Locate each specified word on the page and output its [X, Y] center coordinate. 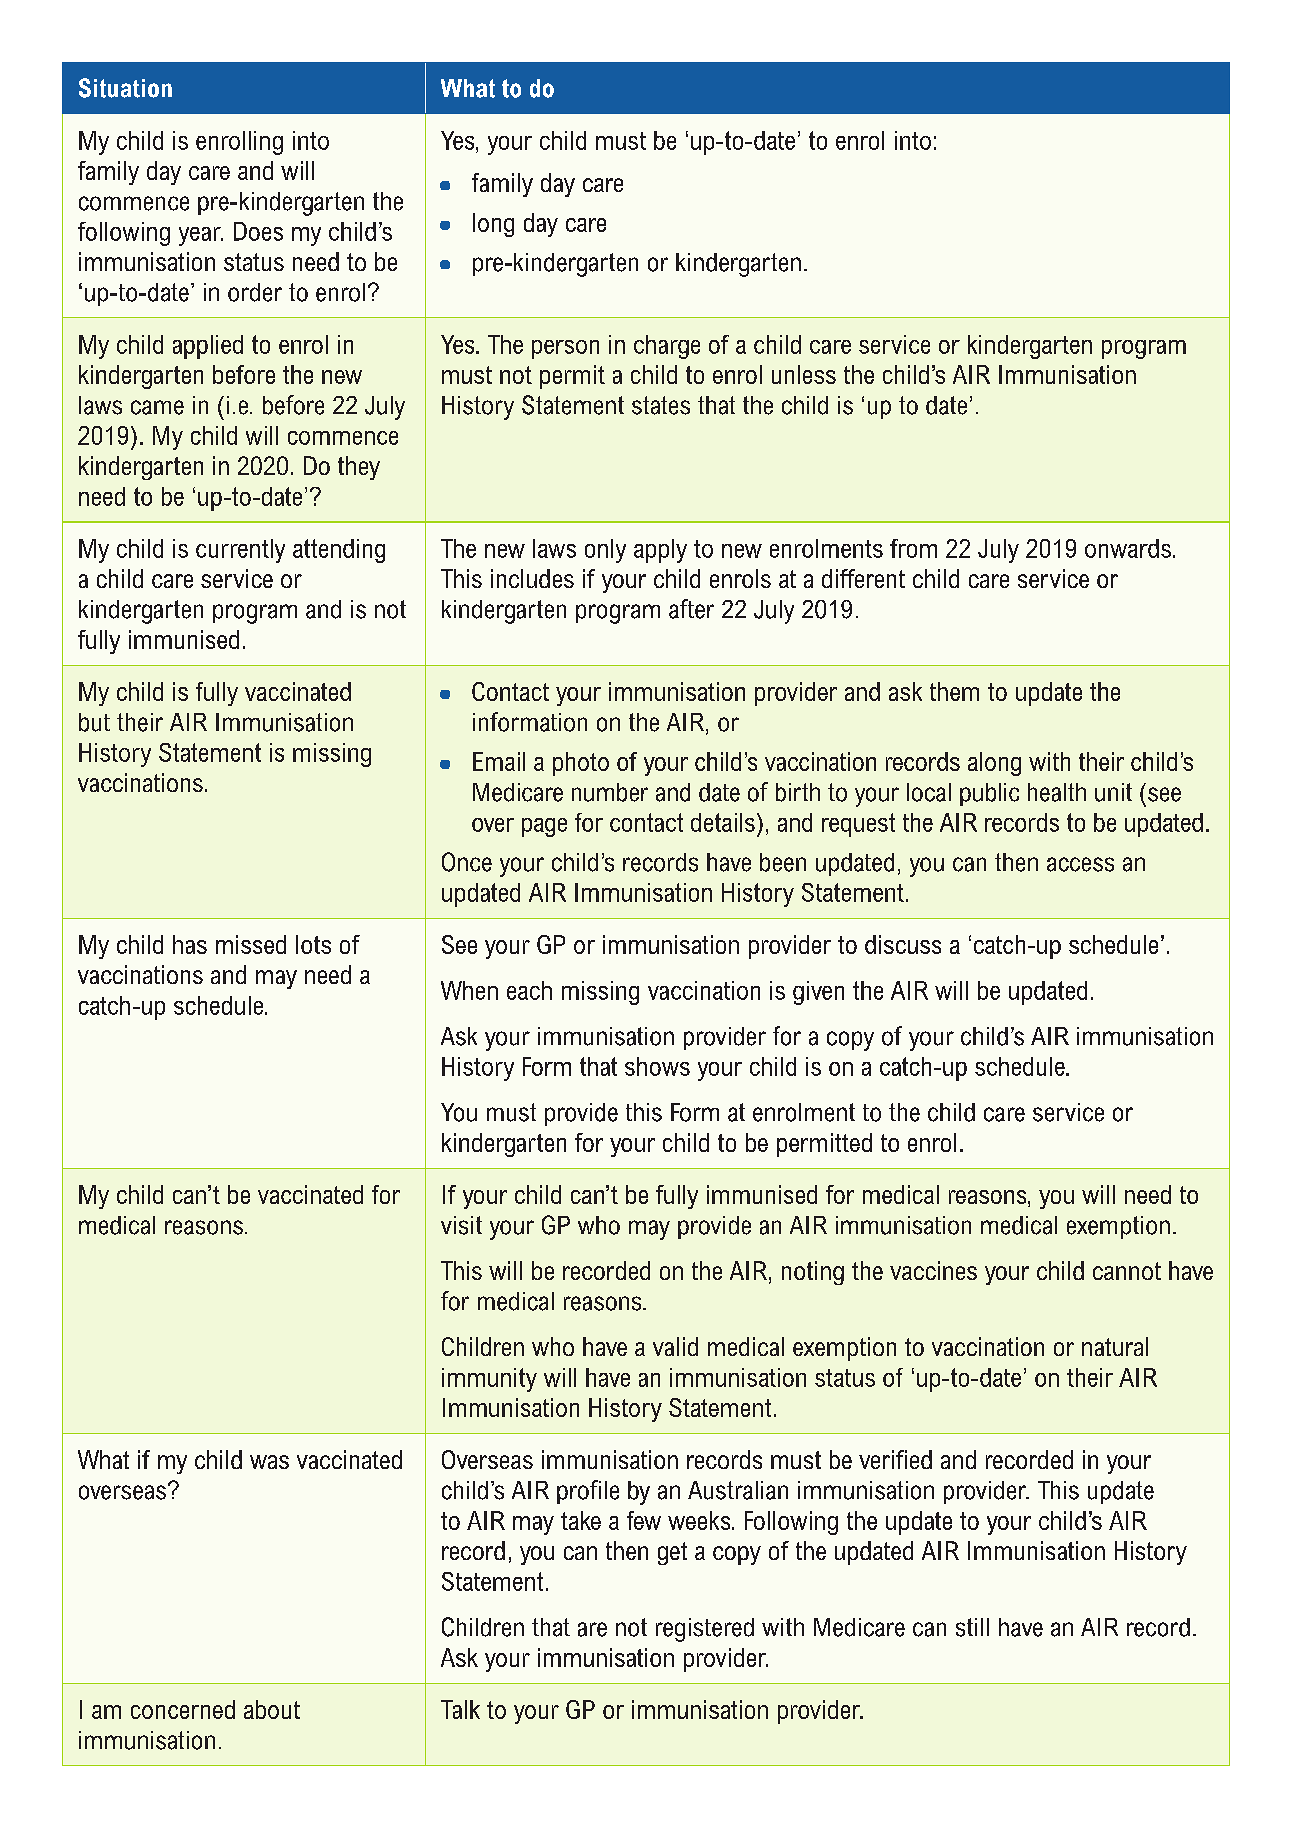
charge [667, 347]
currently [240, 551]
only [605, 551]
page [544, 827]
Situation [125, 88]
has [190, 944]
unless [804, 374]
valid [675, 1346]
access [1080, 864]
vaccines [933, 1270]
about [272, 1709]
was [269, 1462]
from [913, 548]
